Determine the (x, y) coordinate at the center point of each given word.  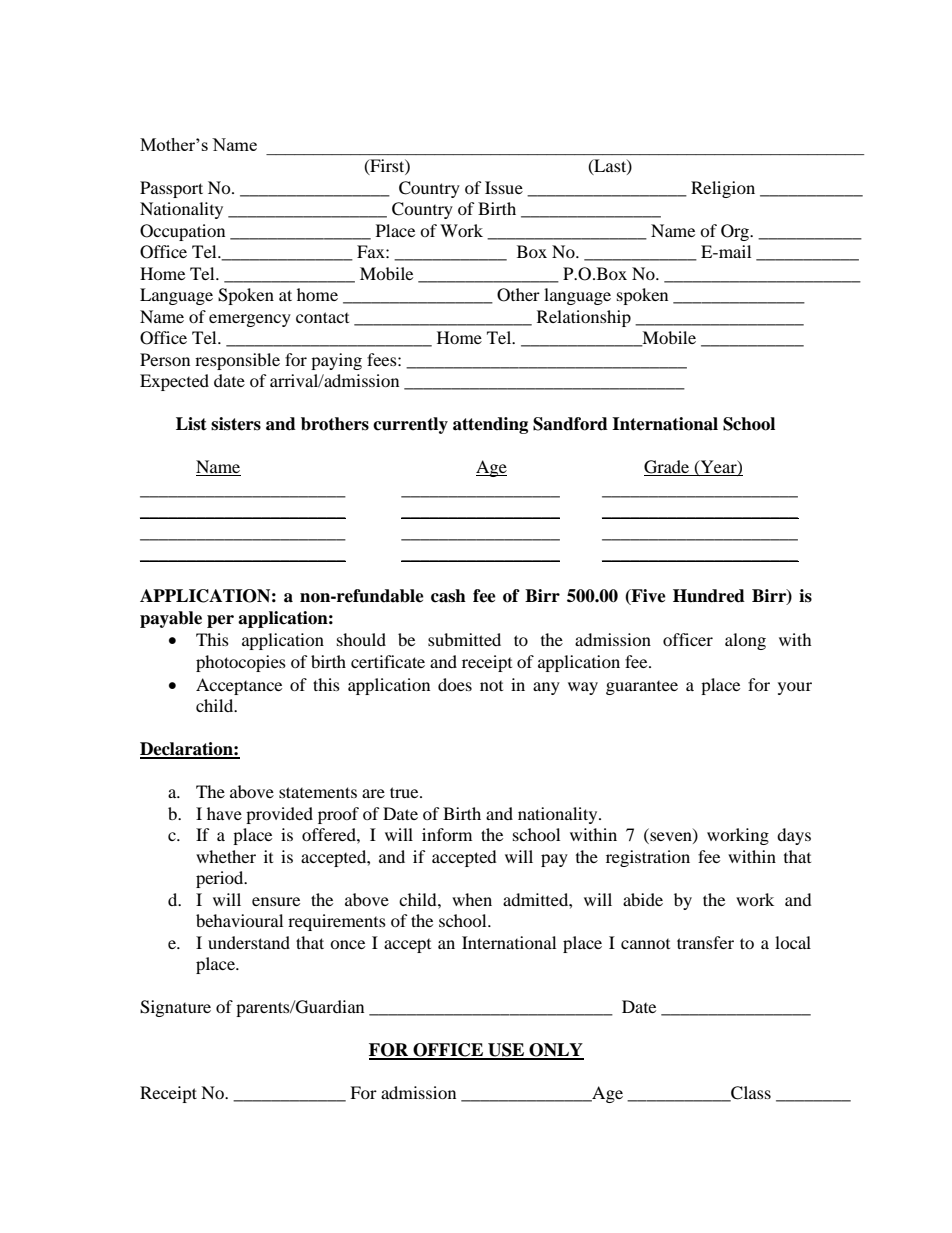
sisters (236, 424)
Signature (175, 1008)
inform (447, 834)
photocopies (241, 663)
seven (671, 838)
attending (490, 425)
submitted (464, 639)
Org (736, 232)
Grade (668, 468)
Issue (504, 187)
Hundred (709, 596)
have (224, 813)
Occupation (182, 232)
